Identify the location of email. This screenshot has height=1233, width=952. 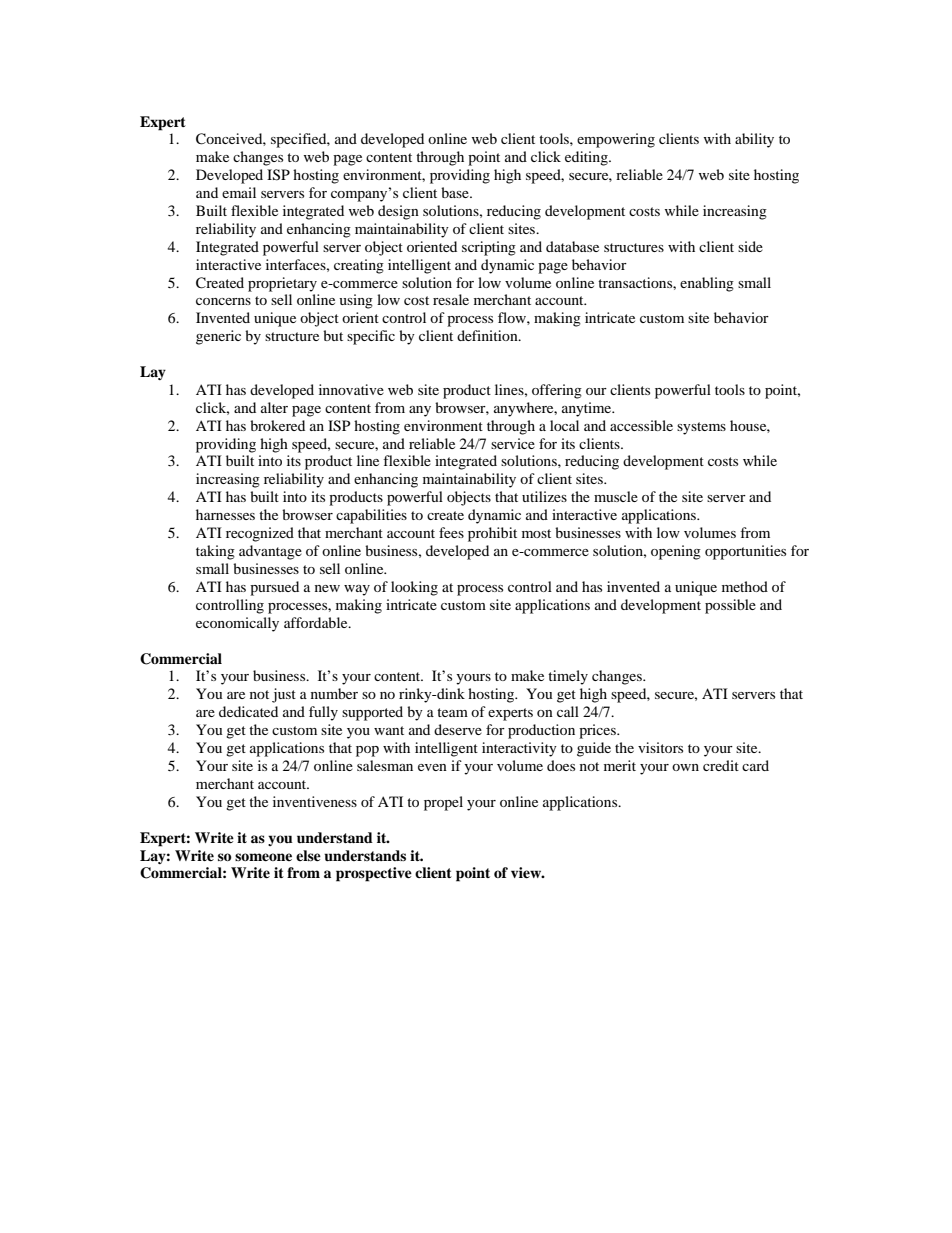
(239, 192).
